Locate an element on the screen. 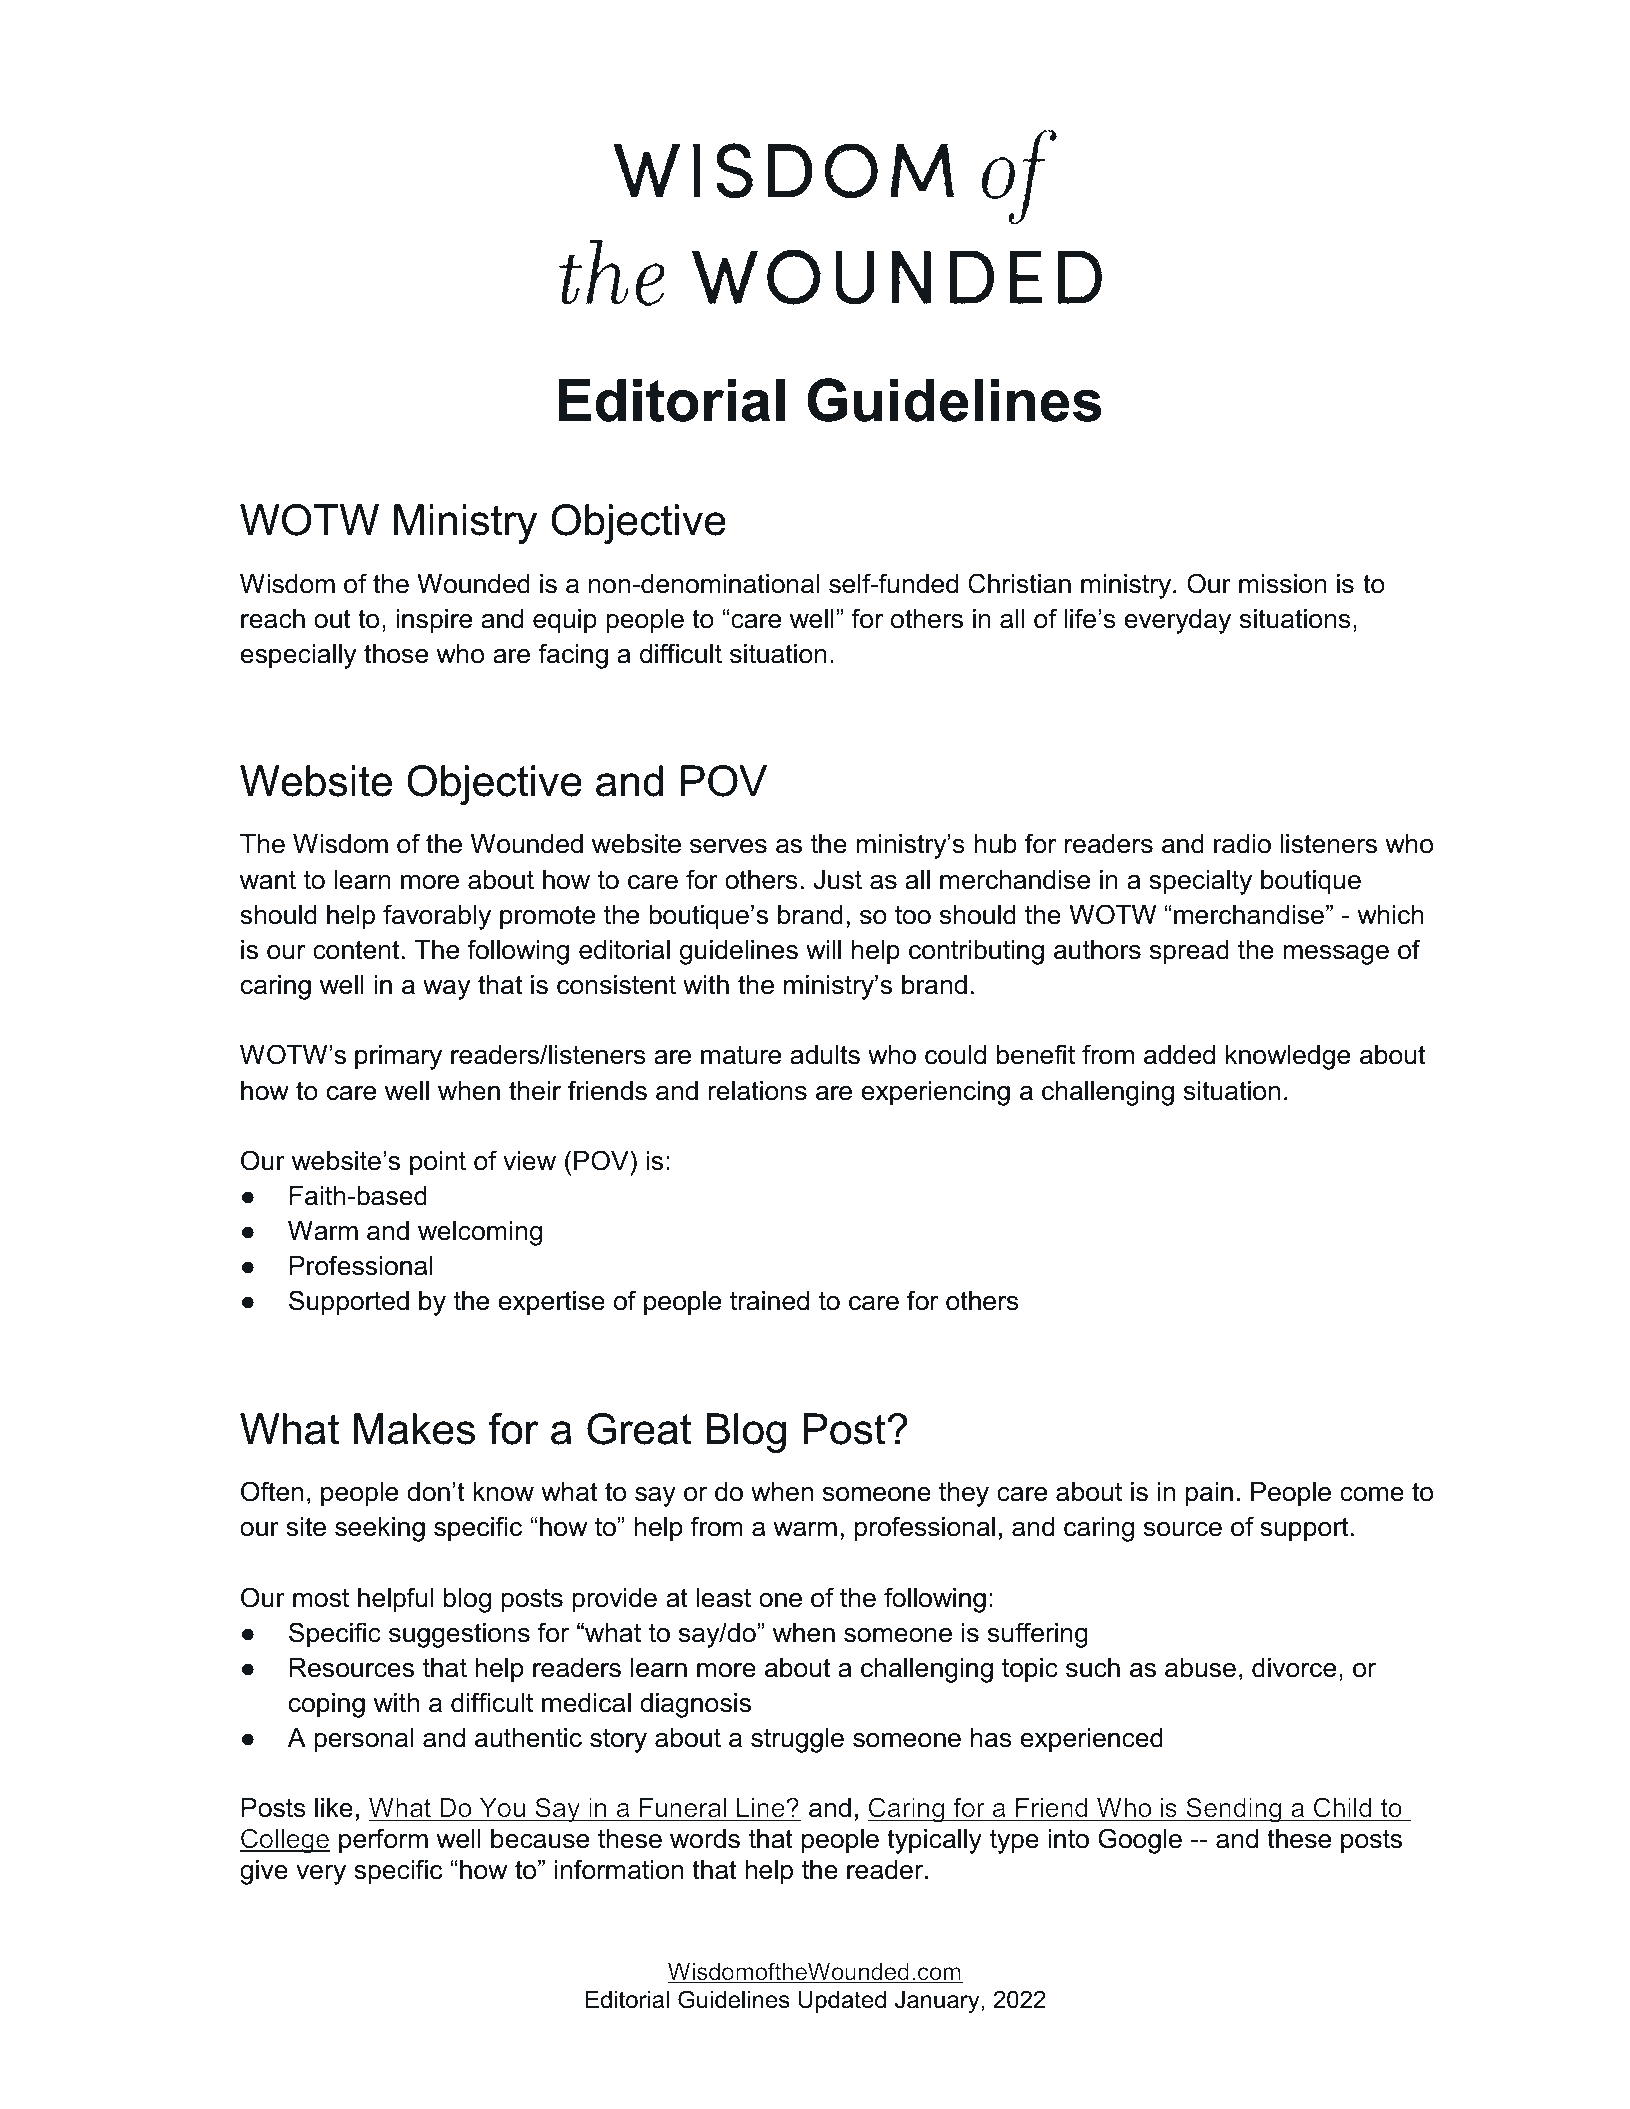 Image resolution: width=1630 pixels, height=2109 pixels. trained is located at coordinates (769, 1301).
